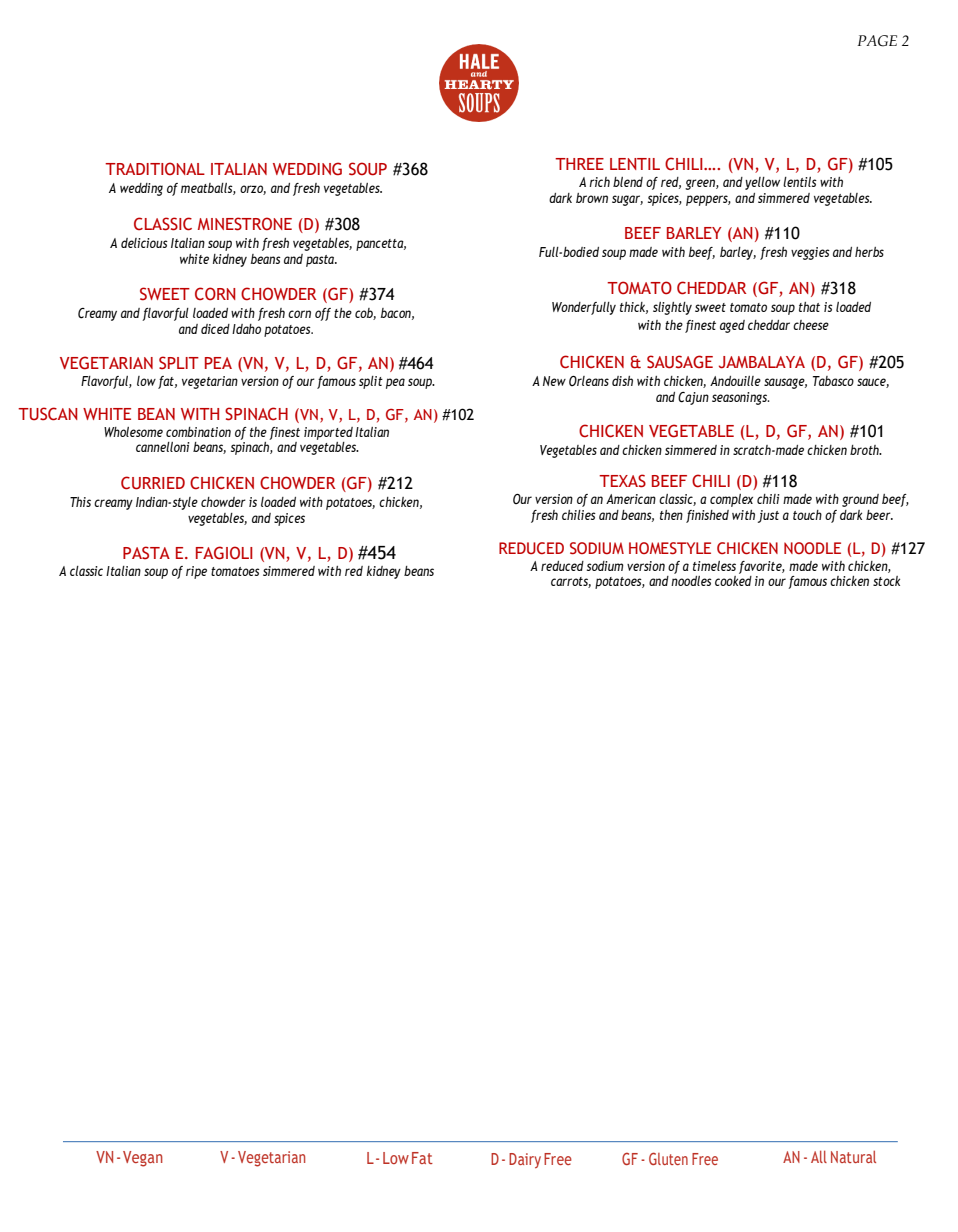 The width and height of the screenshot is (958, 1232). I want to click on THREE, so click(579, 164).
